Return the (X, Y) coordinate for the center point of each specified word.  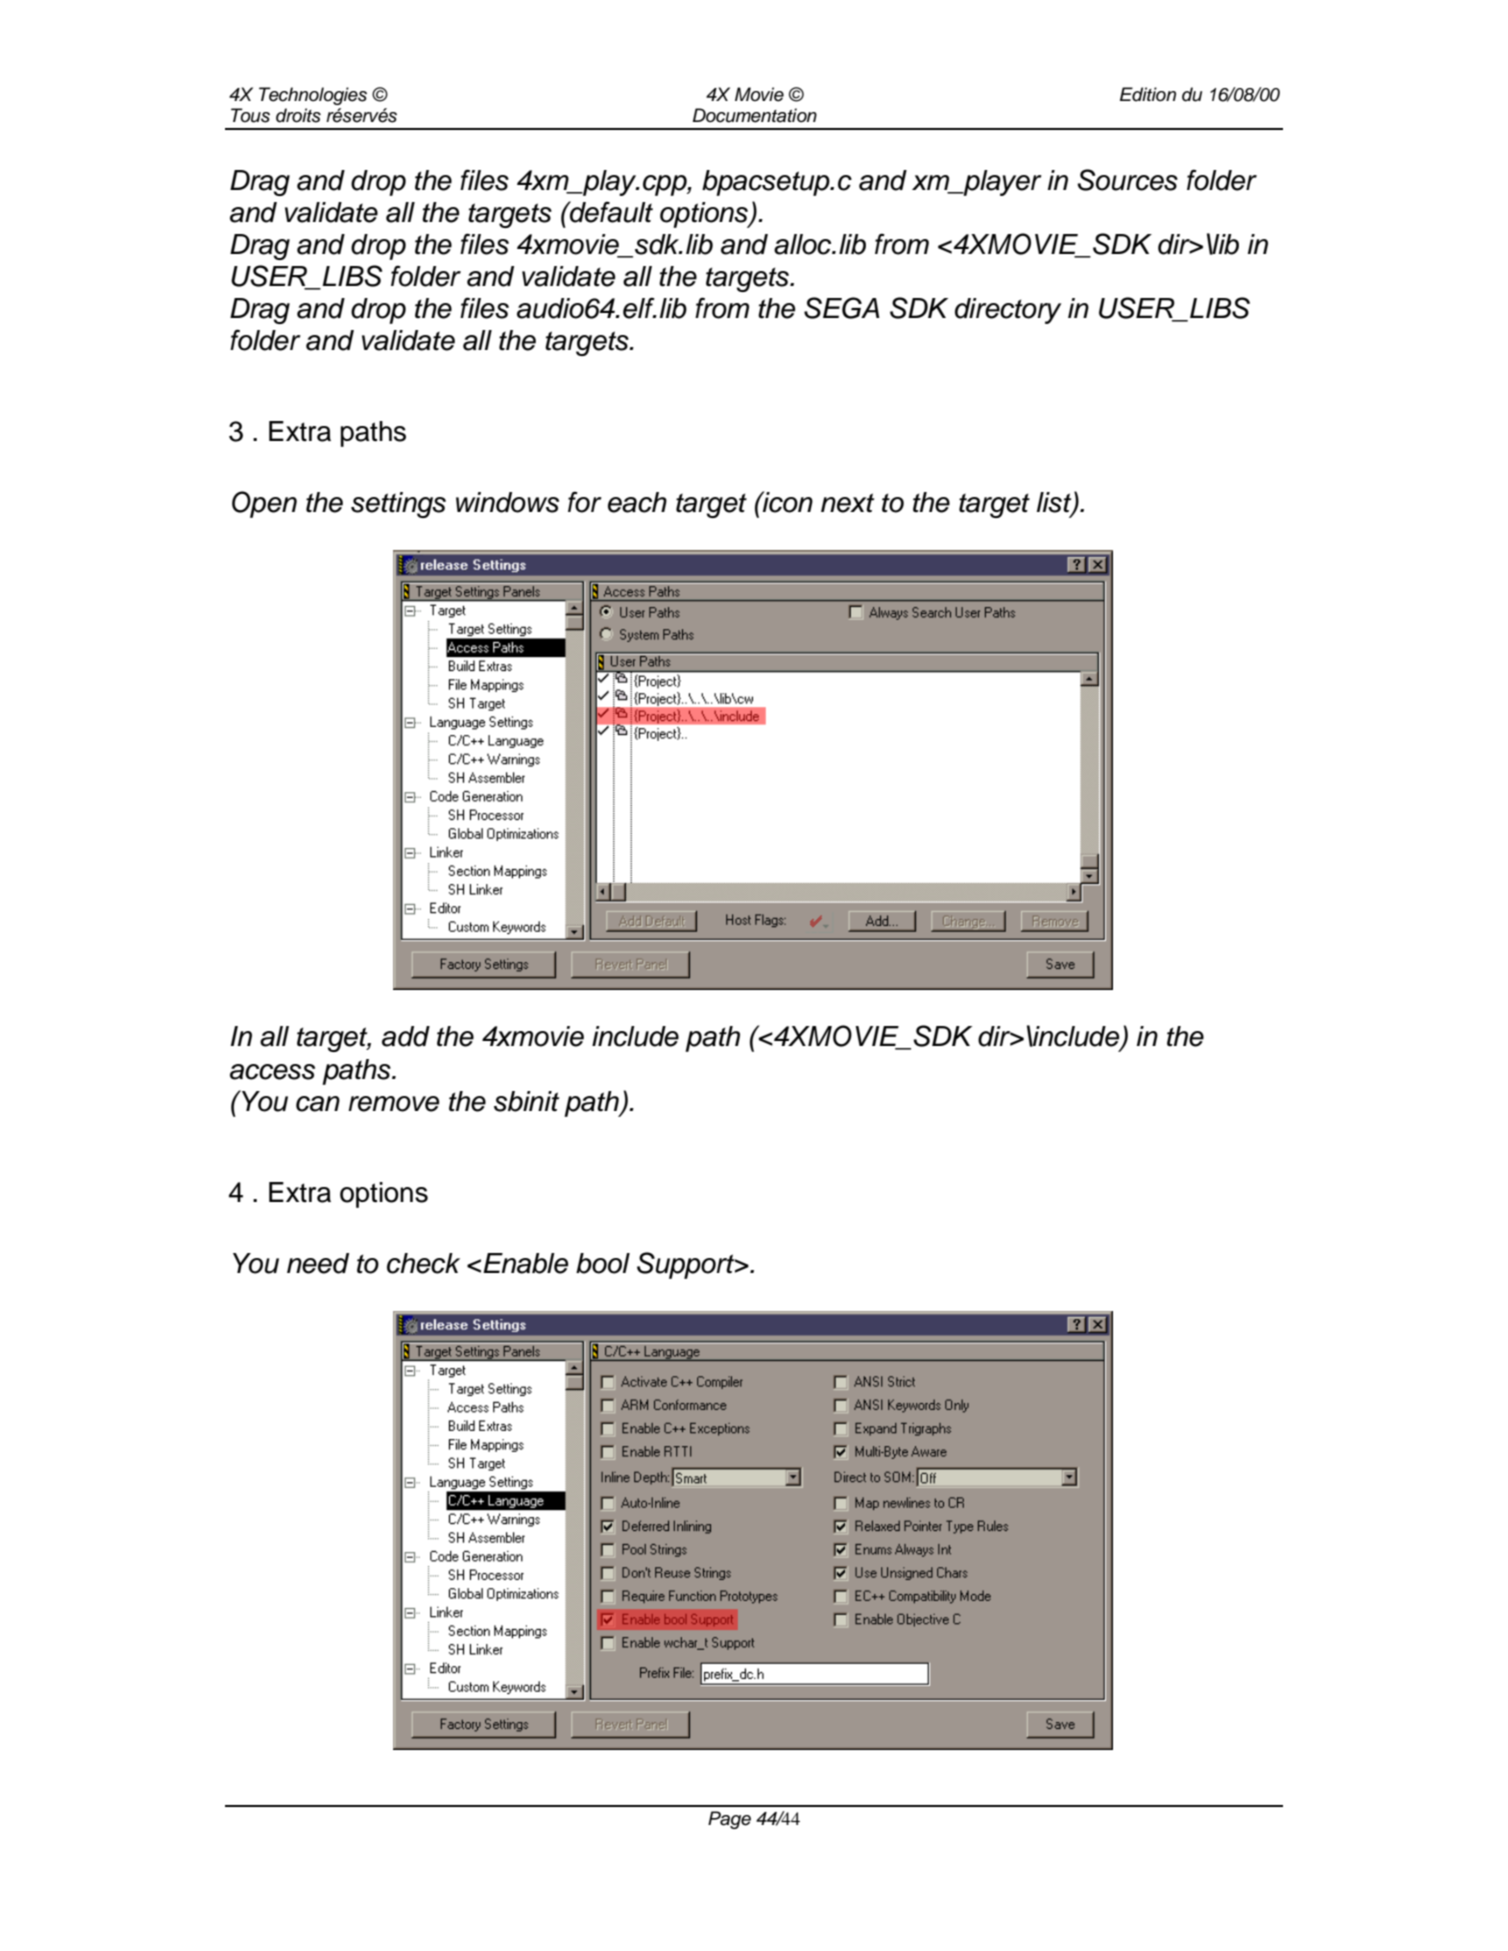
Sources (1127, 180)
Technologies (313, 96)
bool (603, 1263)
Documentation (755, 115)
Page (729, 1820)
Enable (525, 1263)
